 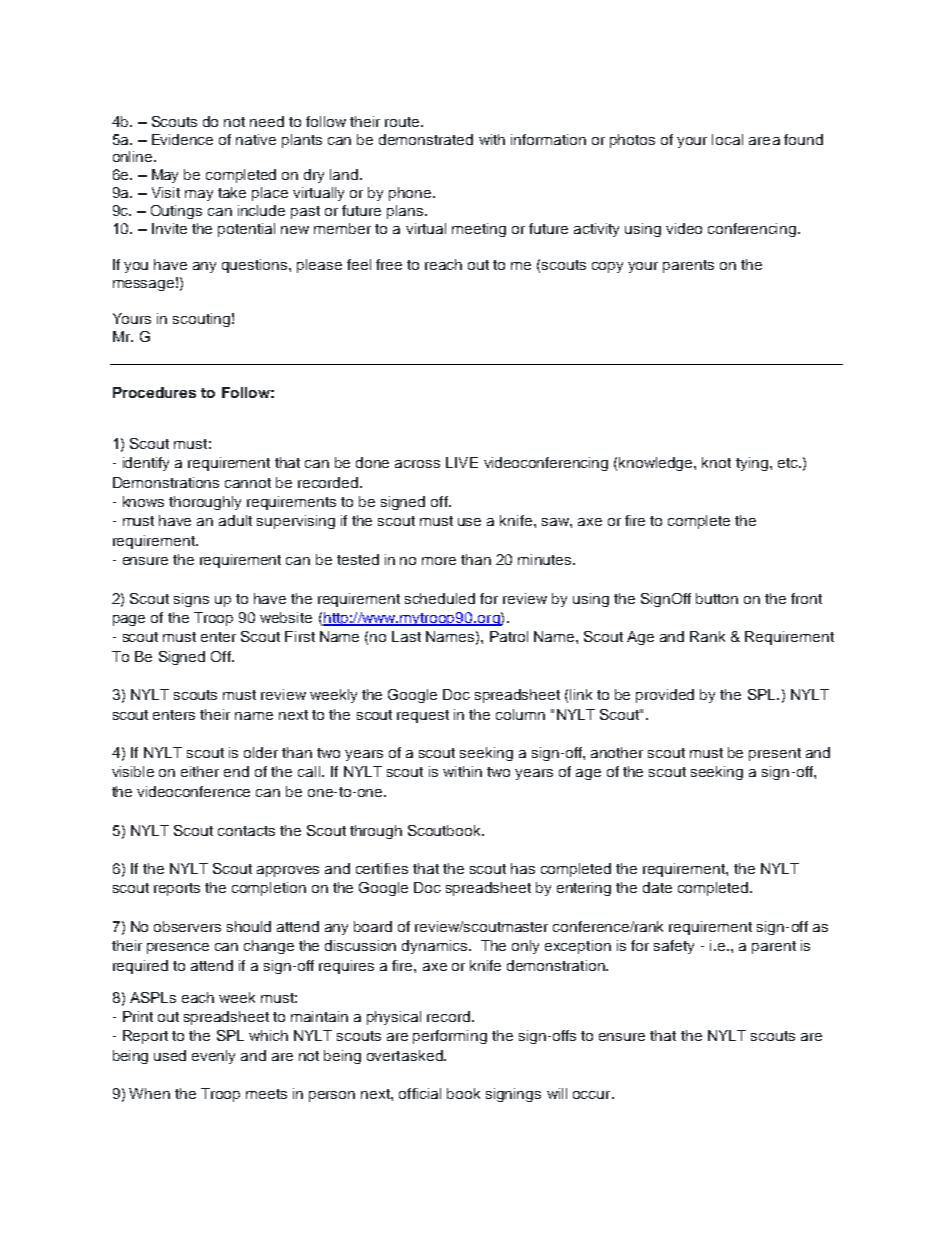 I want to click on local, so click(x=727, y=139).
